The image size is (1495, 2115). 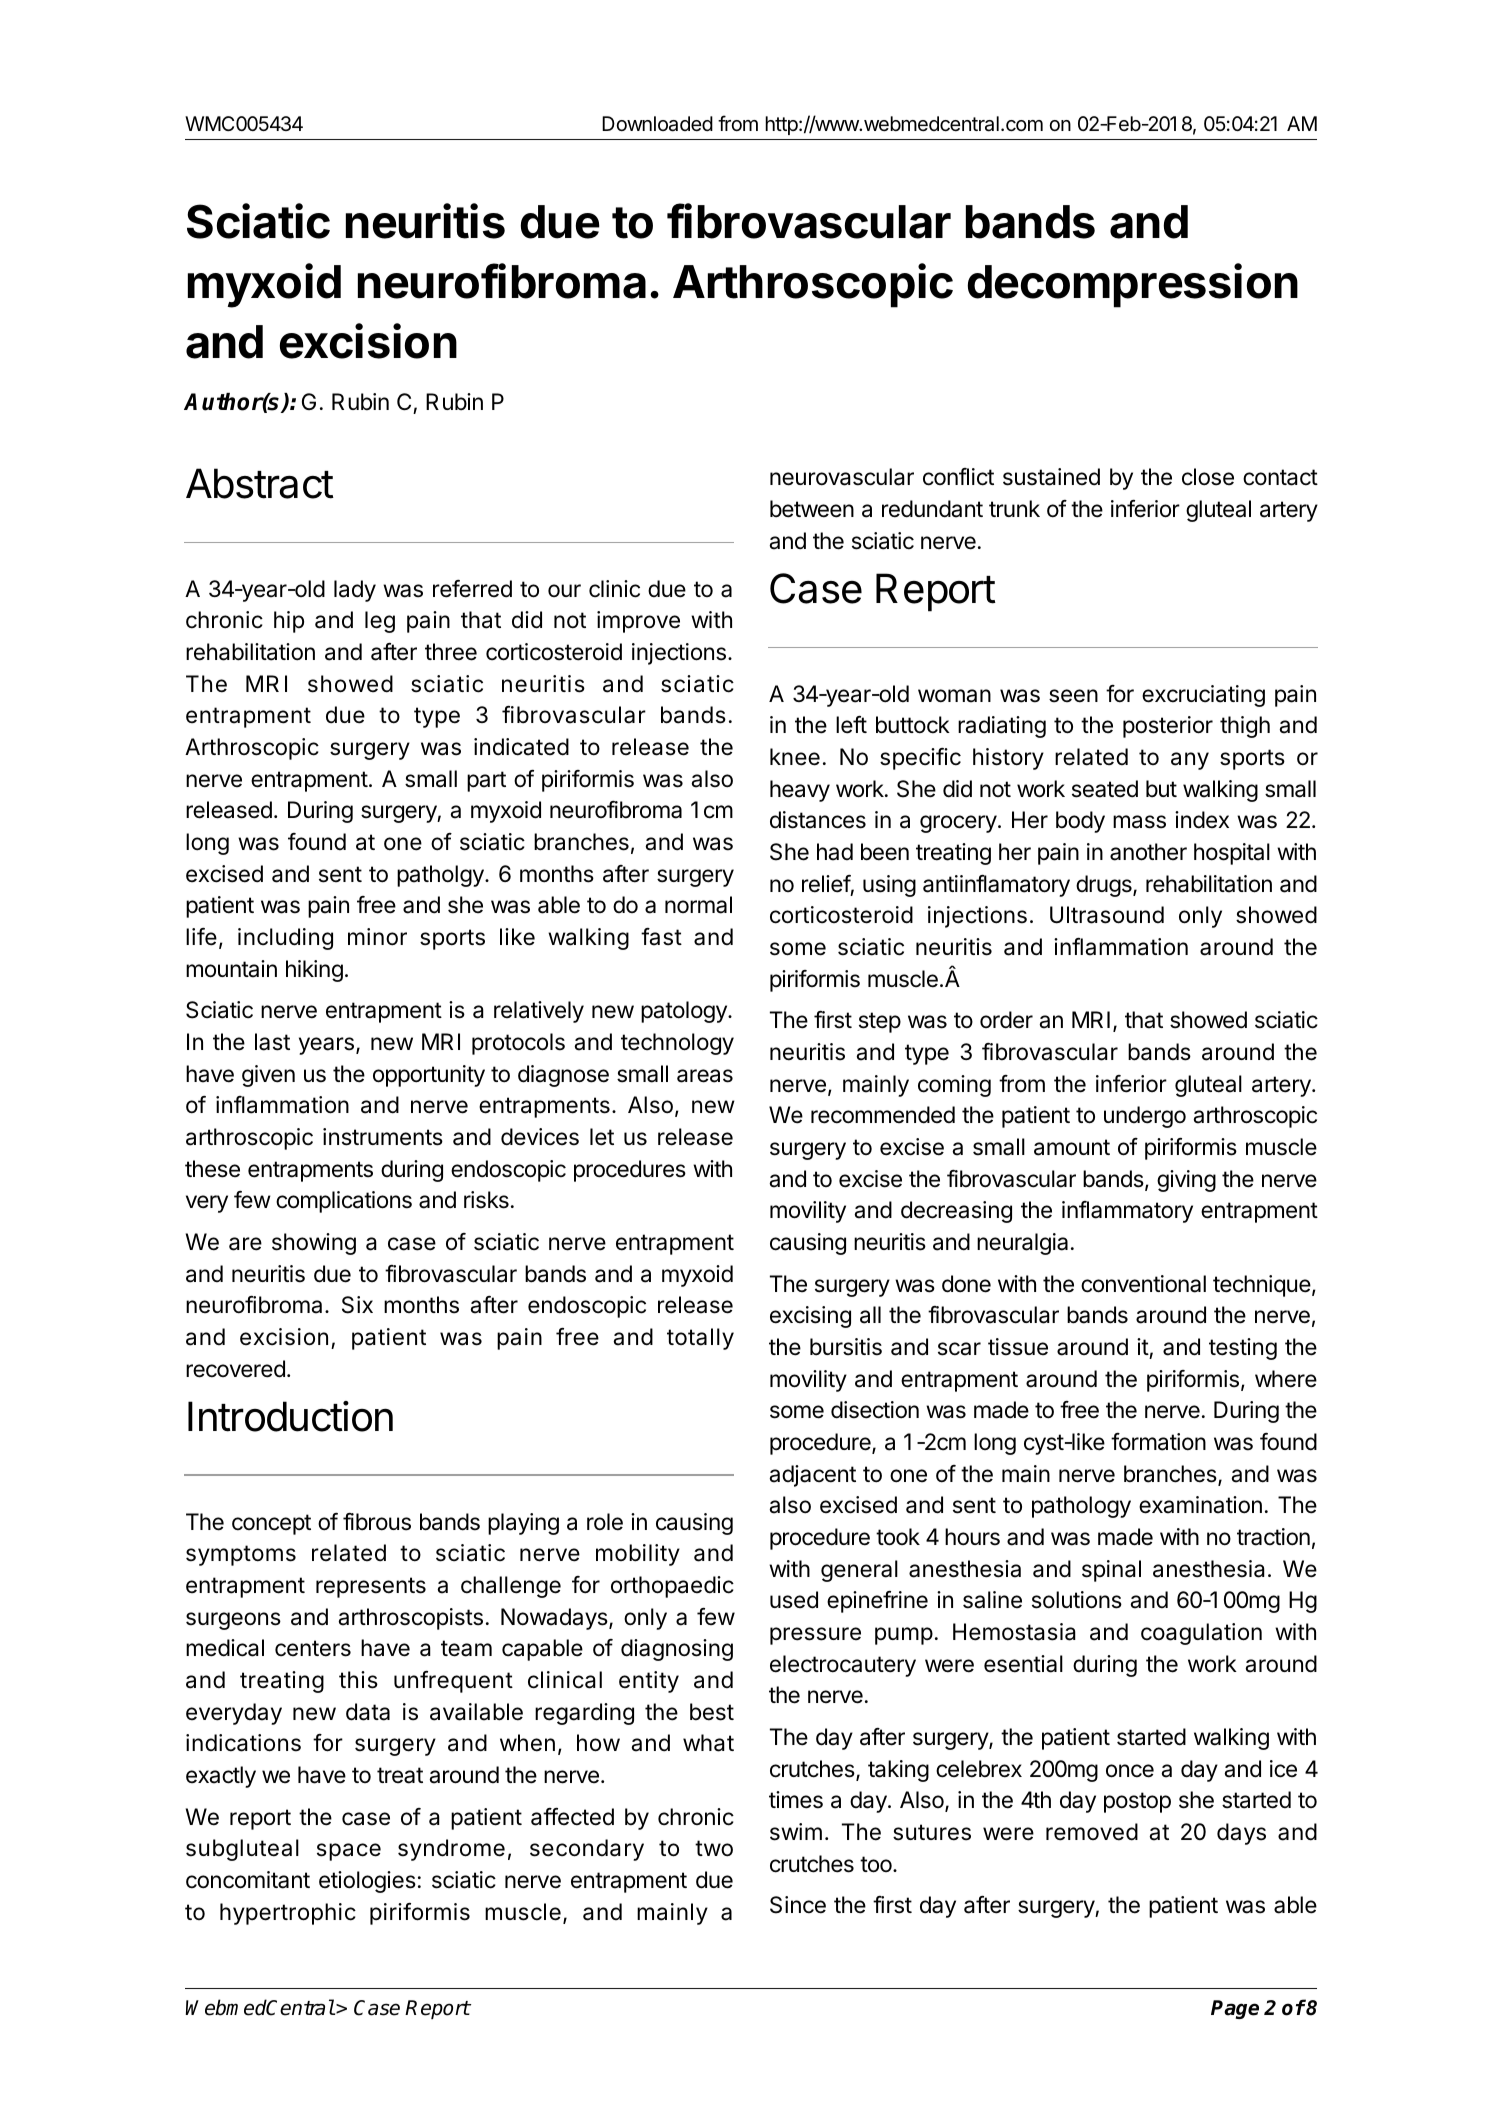 What do you see at coordinates (1133, 285) in the screenshot?
I see `decompression` at bounding box center [1133, 285].
